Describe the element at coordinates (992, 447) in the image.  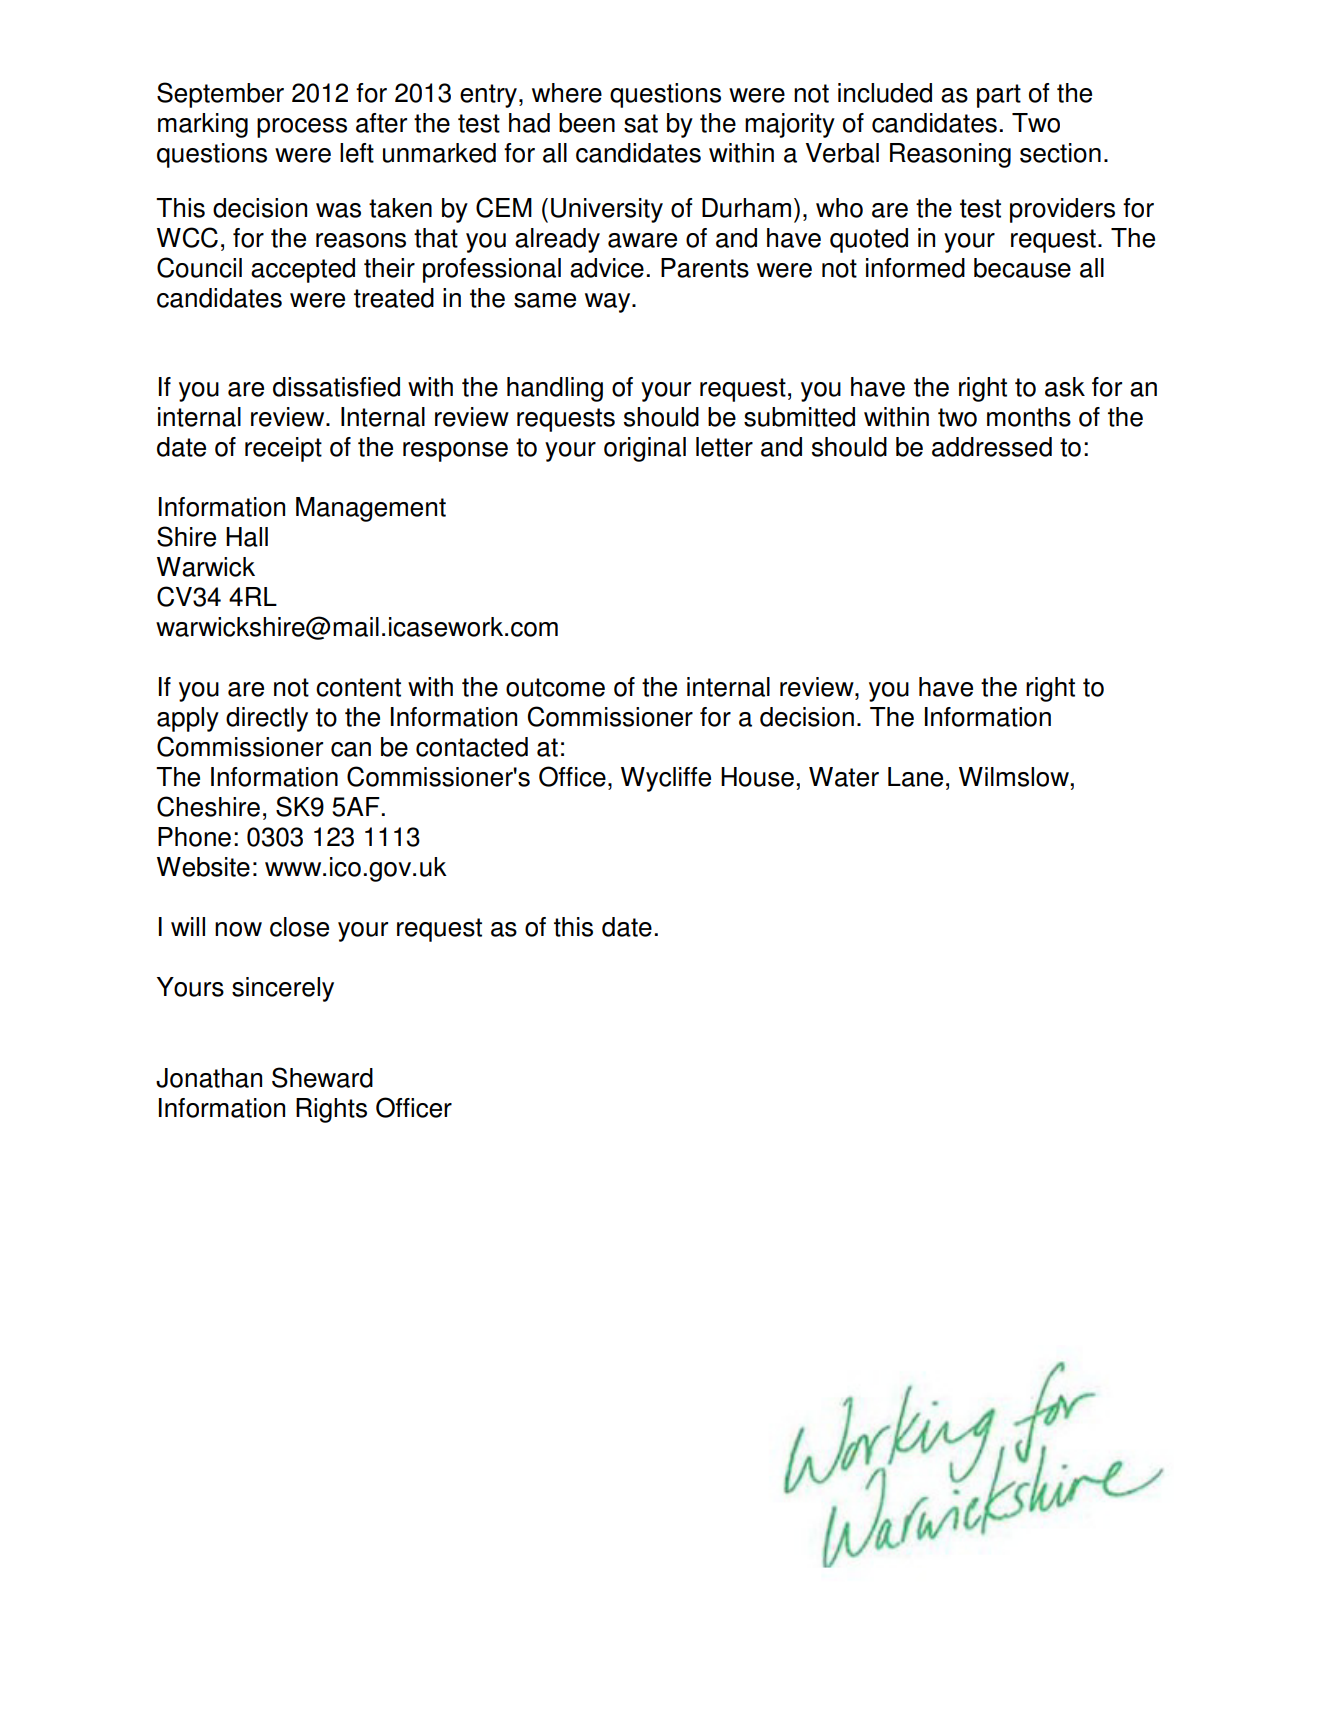
I see `addressed` at that location.
